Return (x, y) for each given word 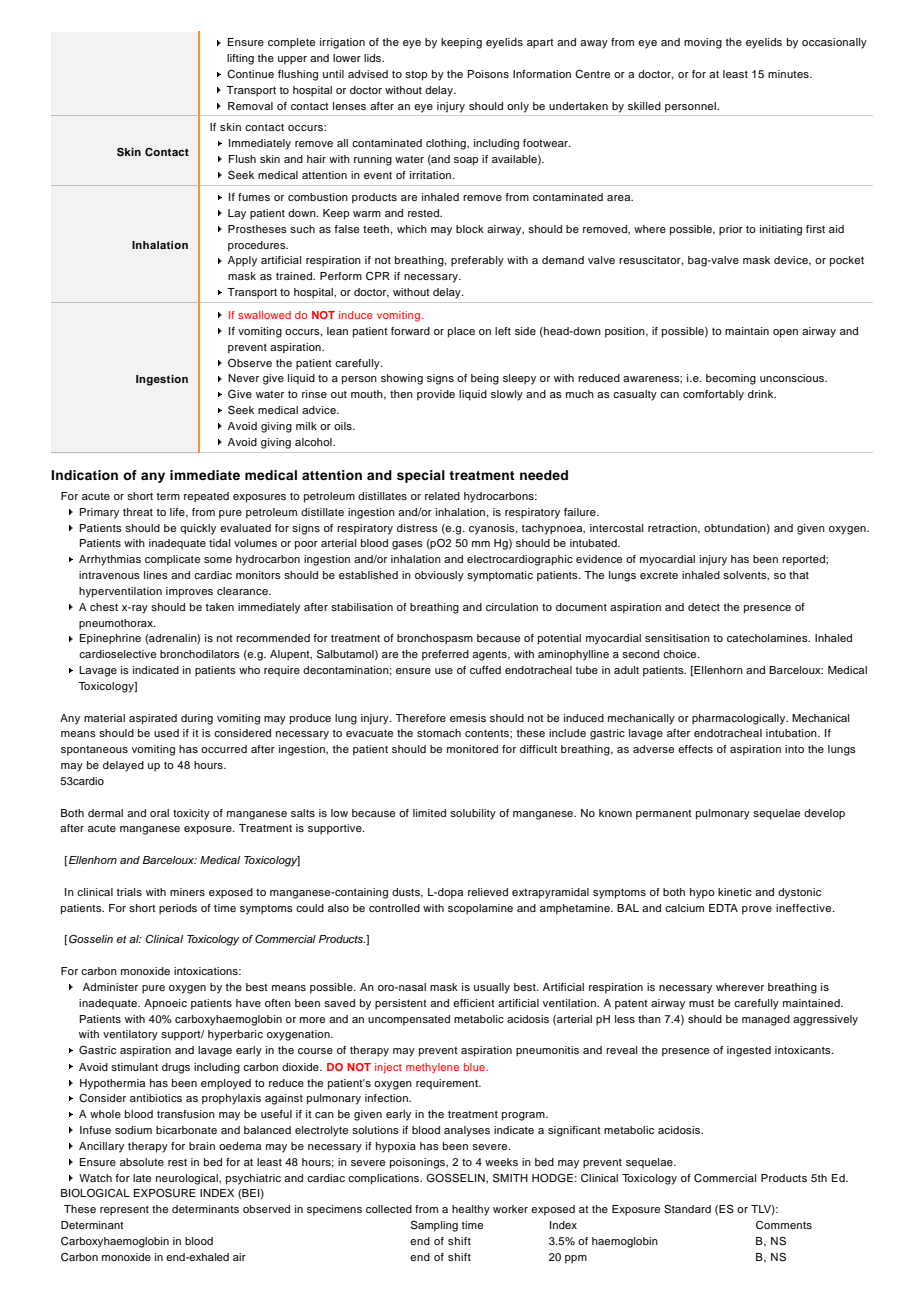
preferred (445, 655)
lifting (240, 59)
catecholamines (768, 638)
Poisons (488, 74)
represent (124, 1211)
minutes (789, 74)
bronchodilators (200, 654)
